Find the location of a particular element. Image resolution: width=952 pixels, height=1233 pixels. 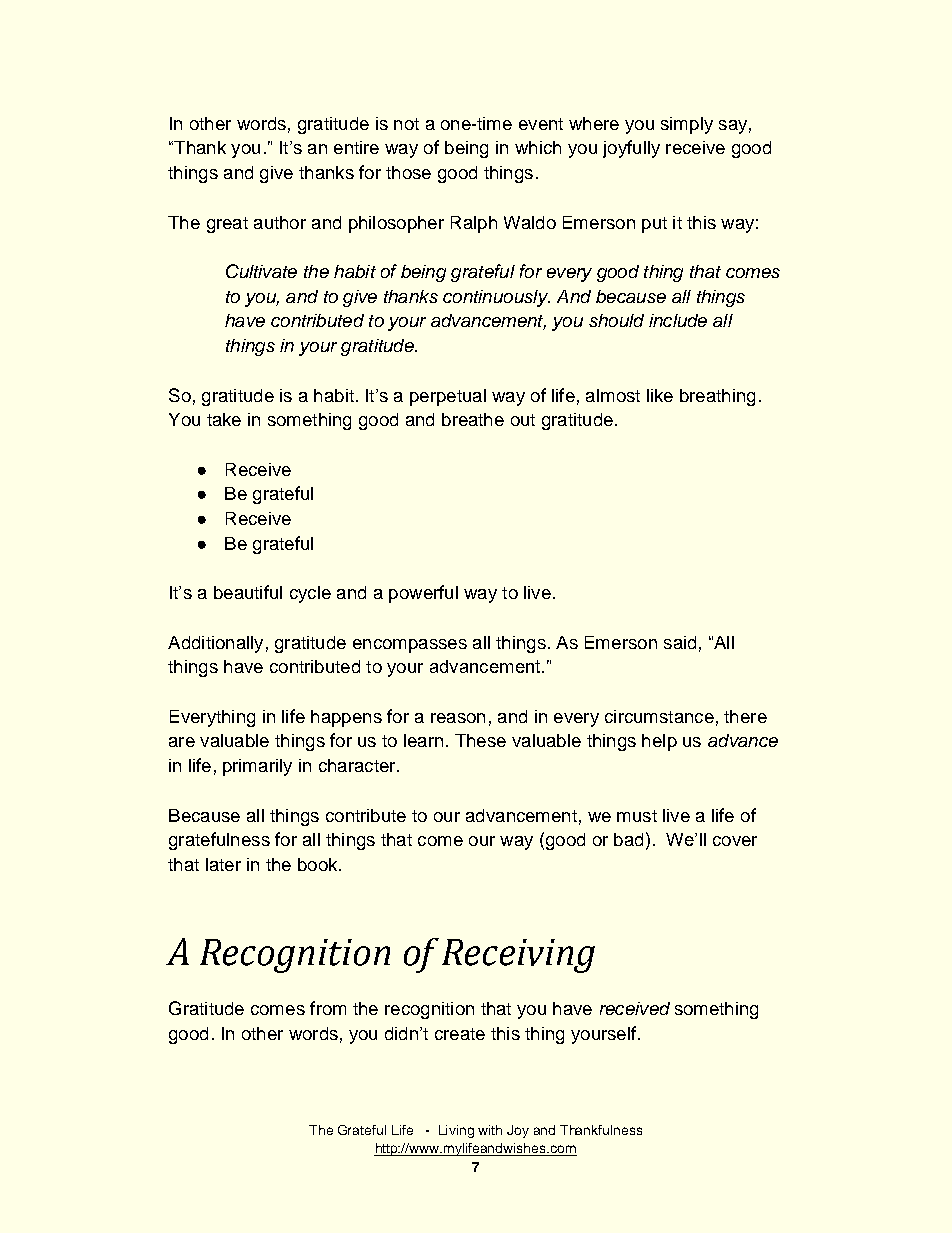

simply is located at coordinates (687, 125).
